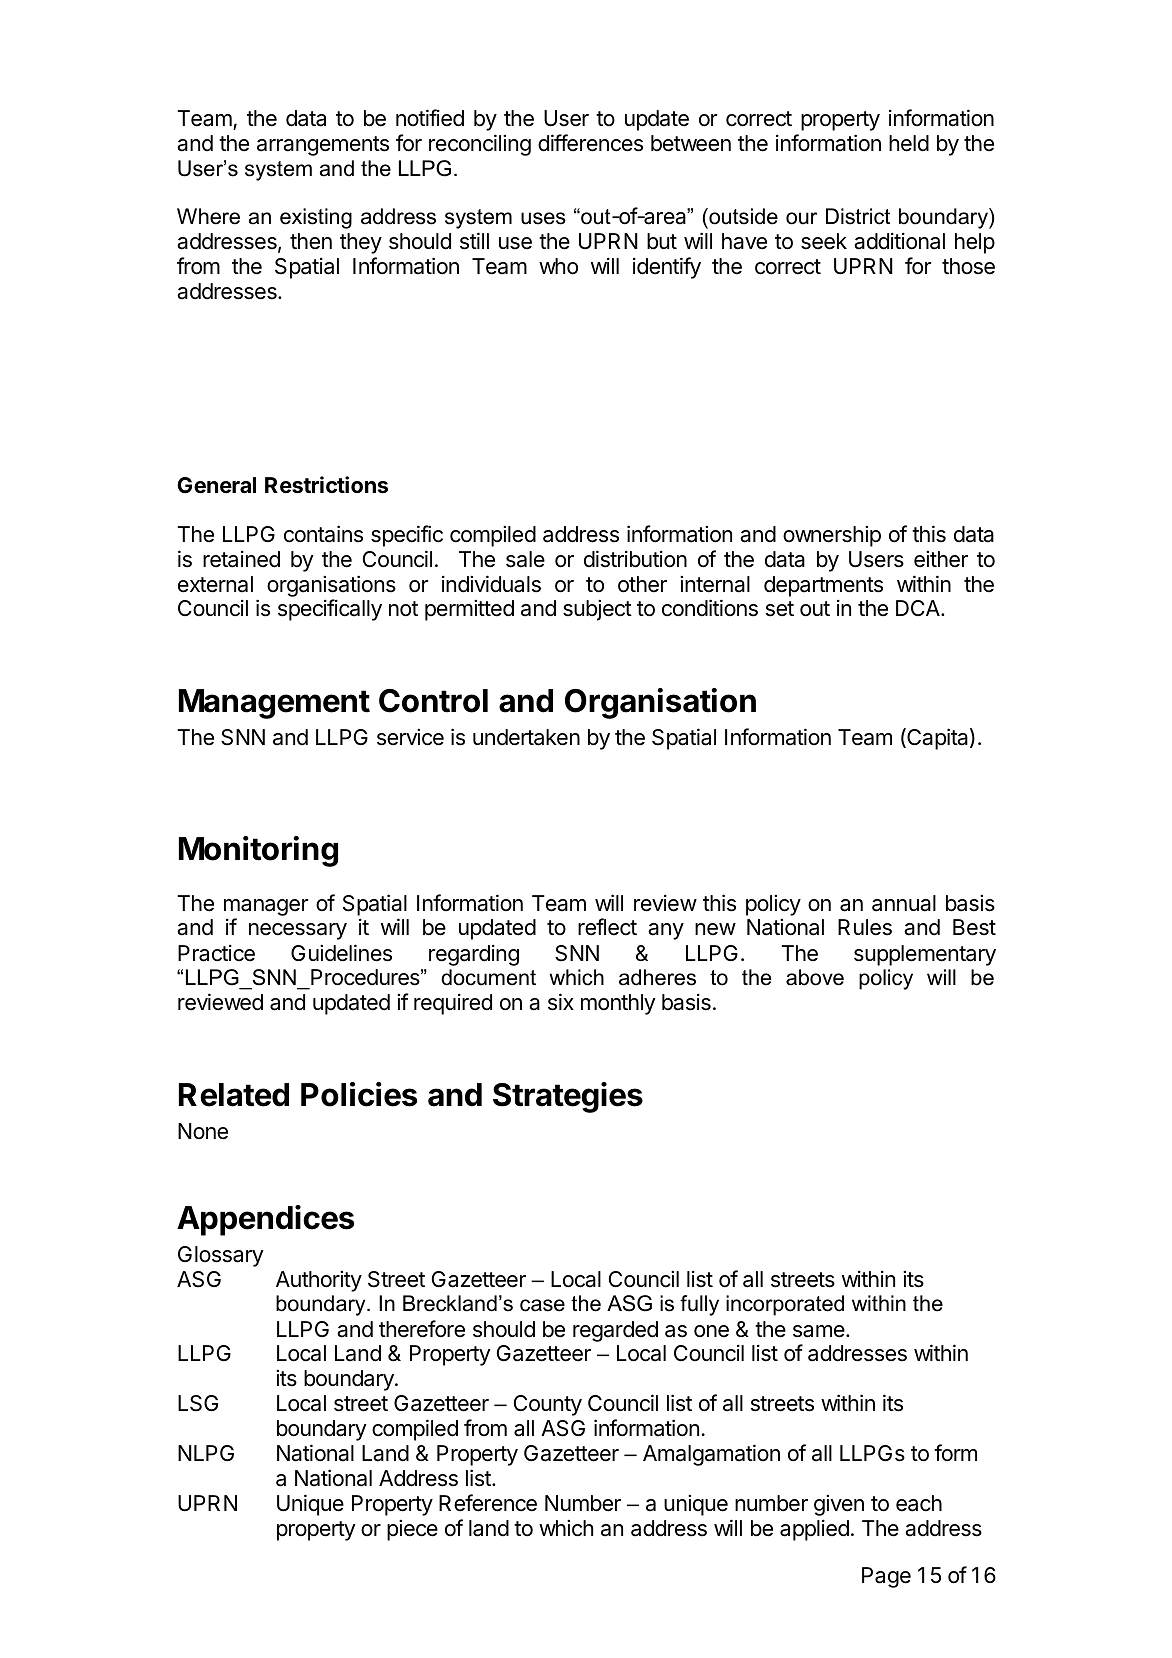  What do you see at coordinates (298, 931) in the screenshot?
I see `necessary` at bounding box center [298, 931].
